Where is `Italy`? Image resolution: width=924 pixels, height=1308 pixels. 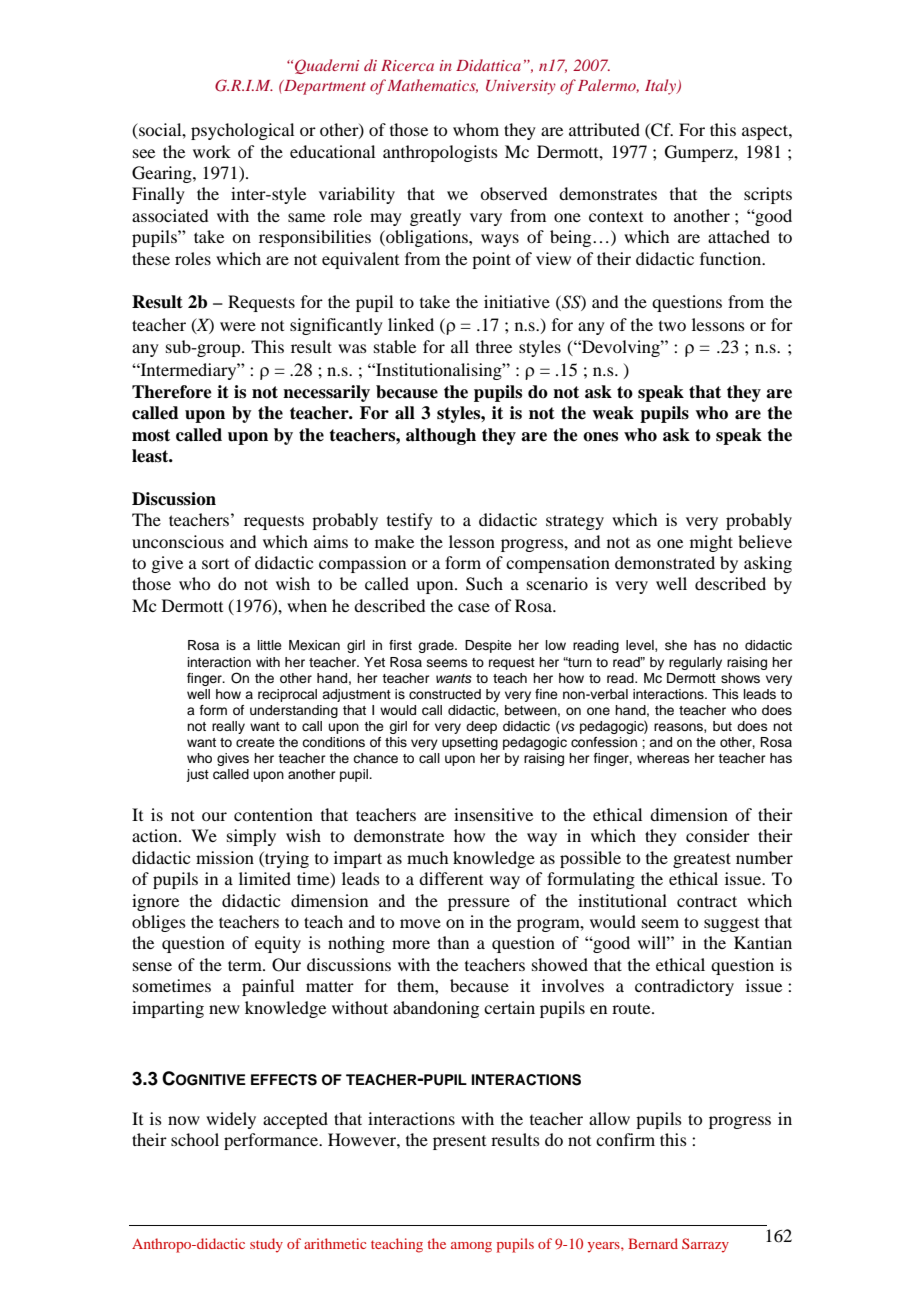
Italy is located at coordinates (661, 87).
